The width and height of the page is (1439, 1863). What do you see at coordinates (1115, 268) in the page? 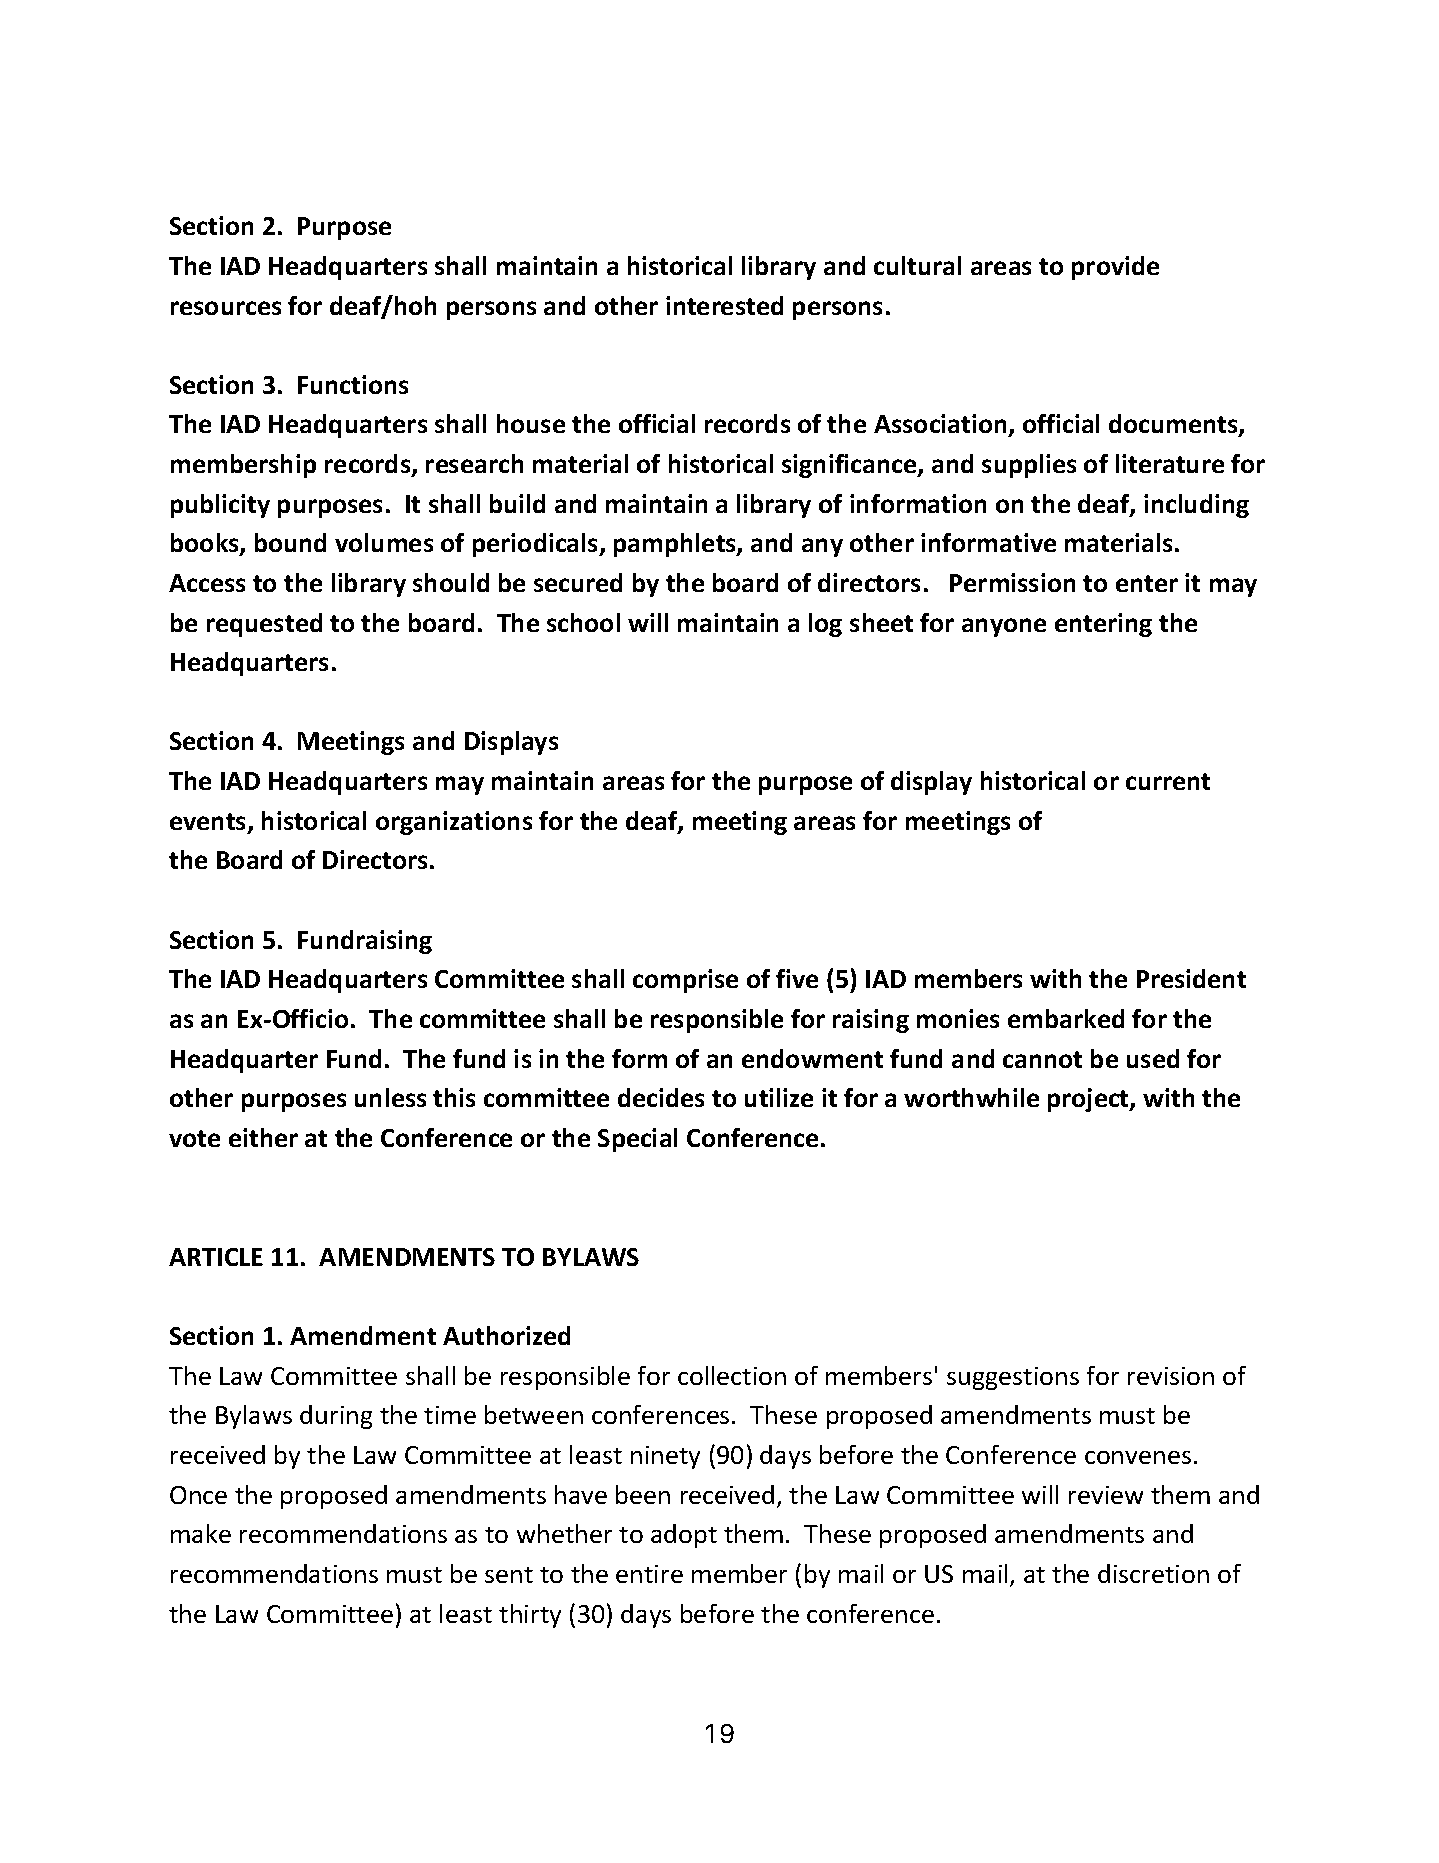
I see `provide` at bounding box center [1115, 268].
